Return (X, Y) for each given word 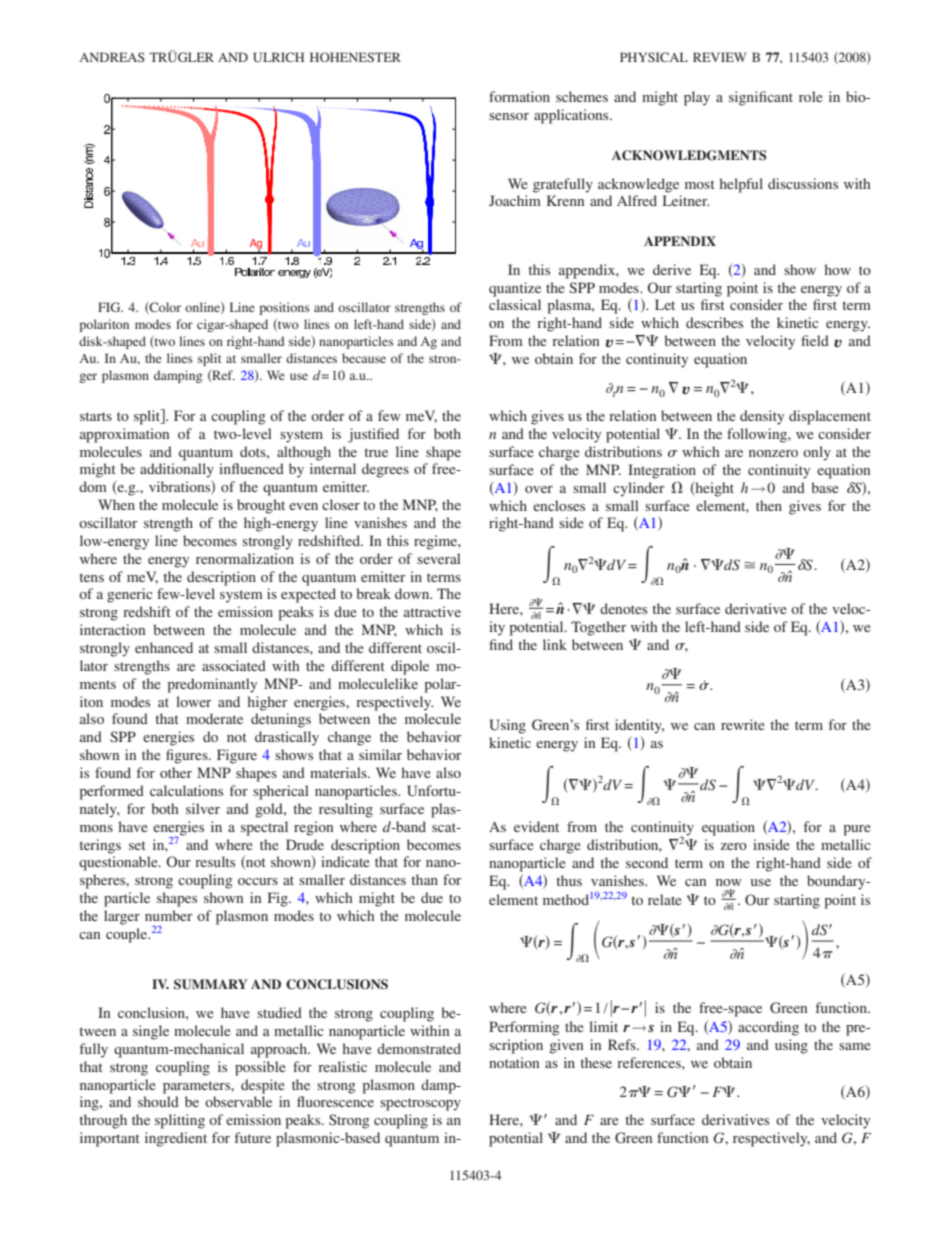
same (854, 1046)
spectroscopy (420, 1104)
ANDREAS (112, 57)
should (158, 1101)
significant (761, 98)
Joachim (515, 200)
